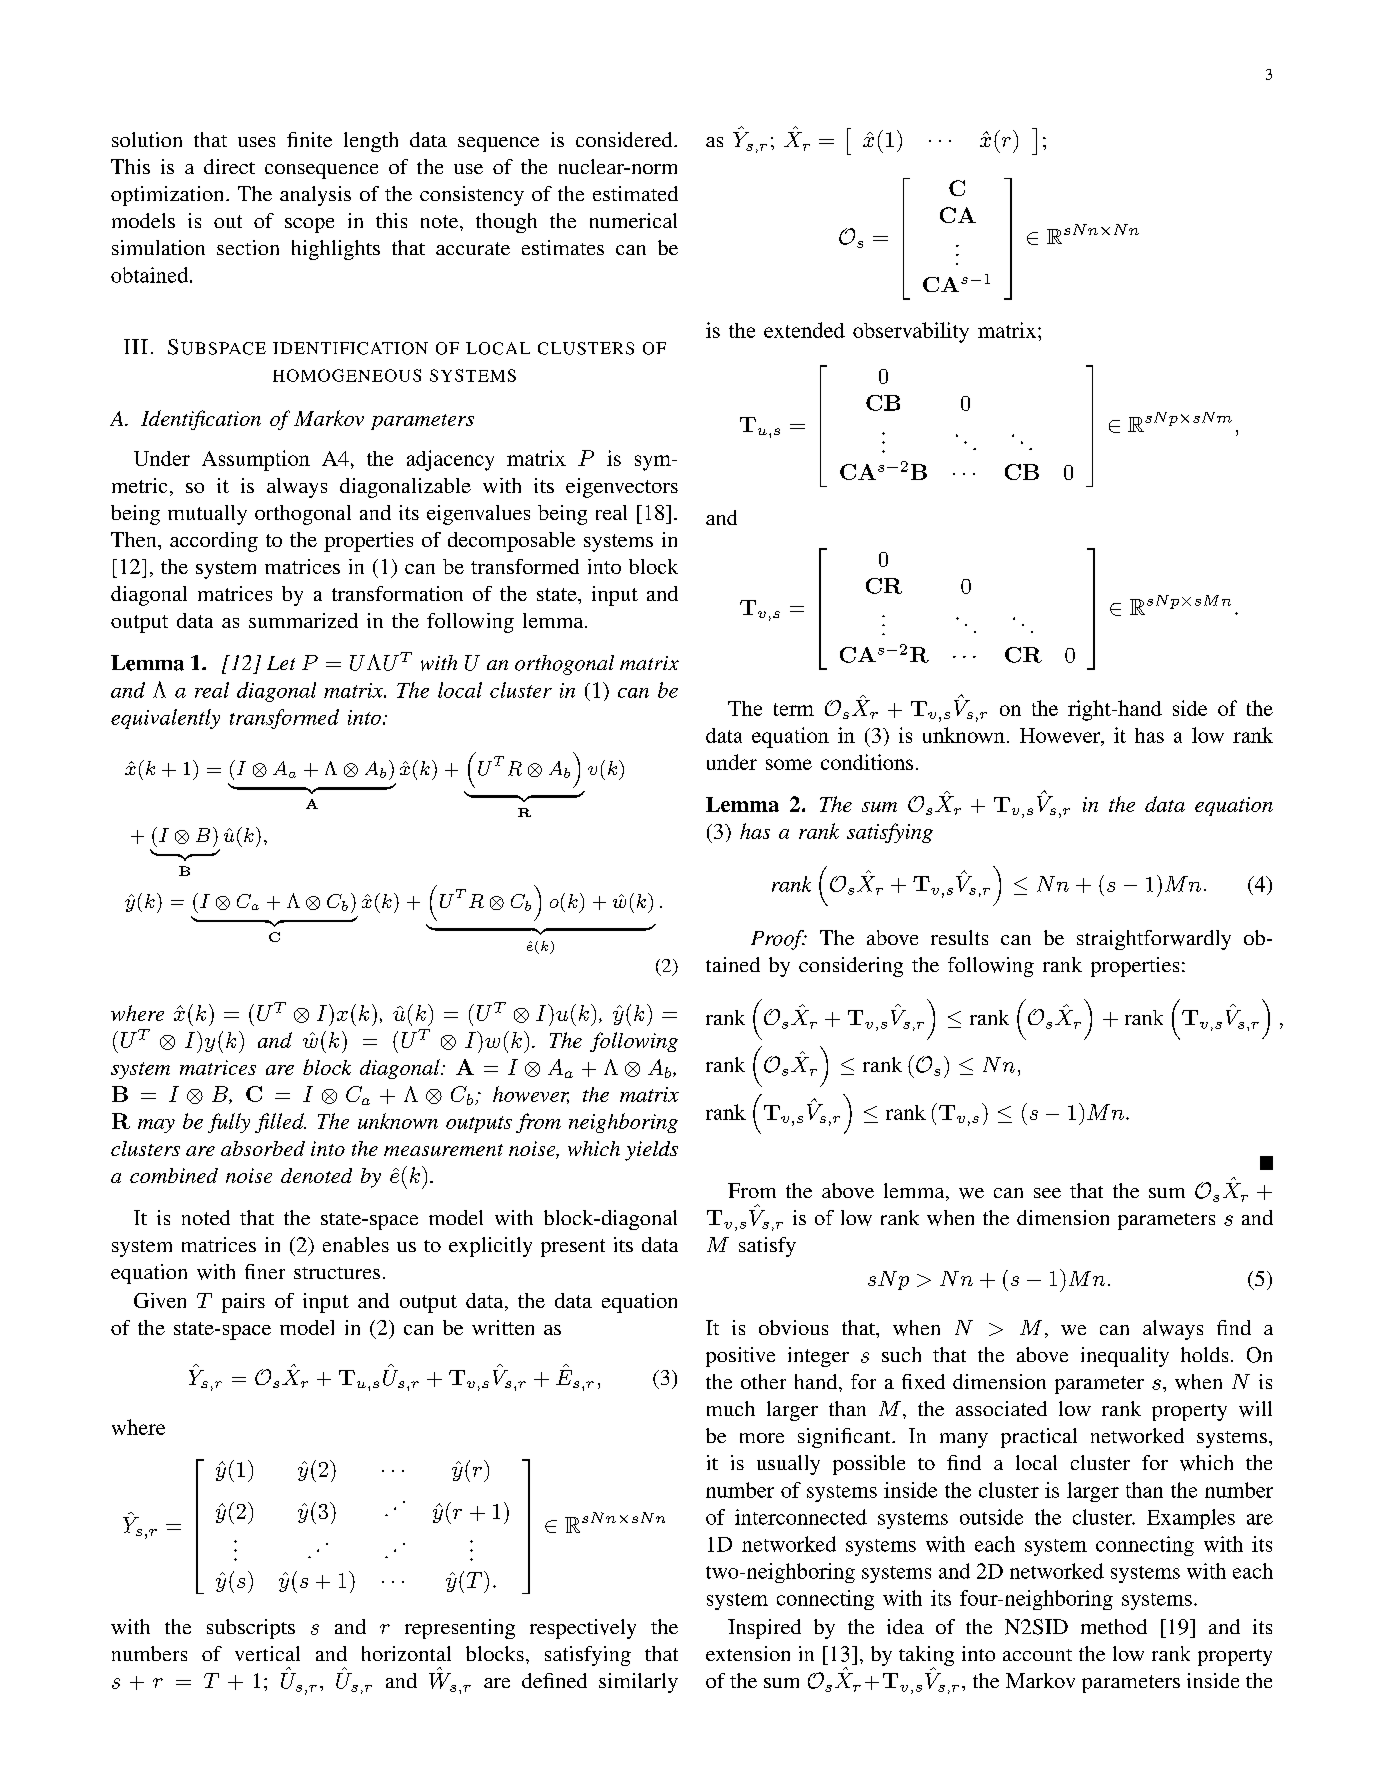 This page has height=1791, width=1384. I want to click on conditions, so click(867, 762).
